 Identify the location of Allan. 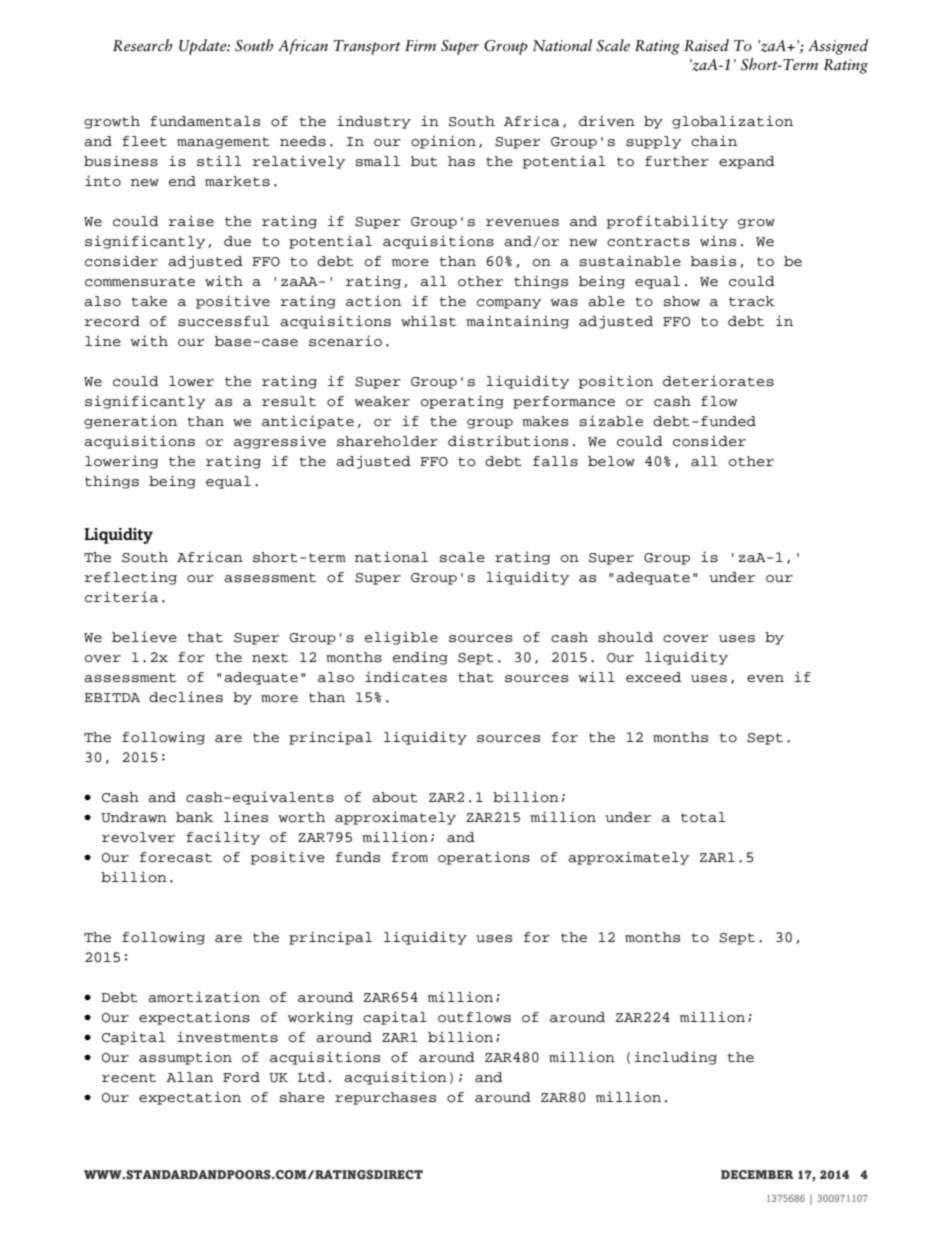
(189, 1077).
